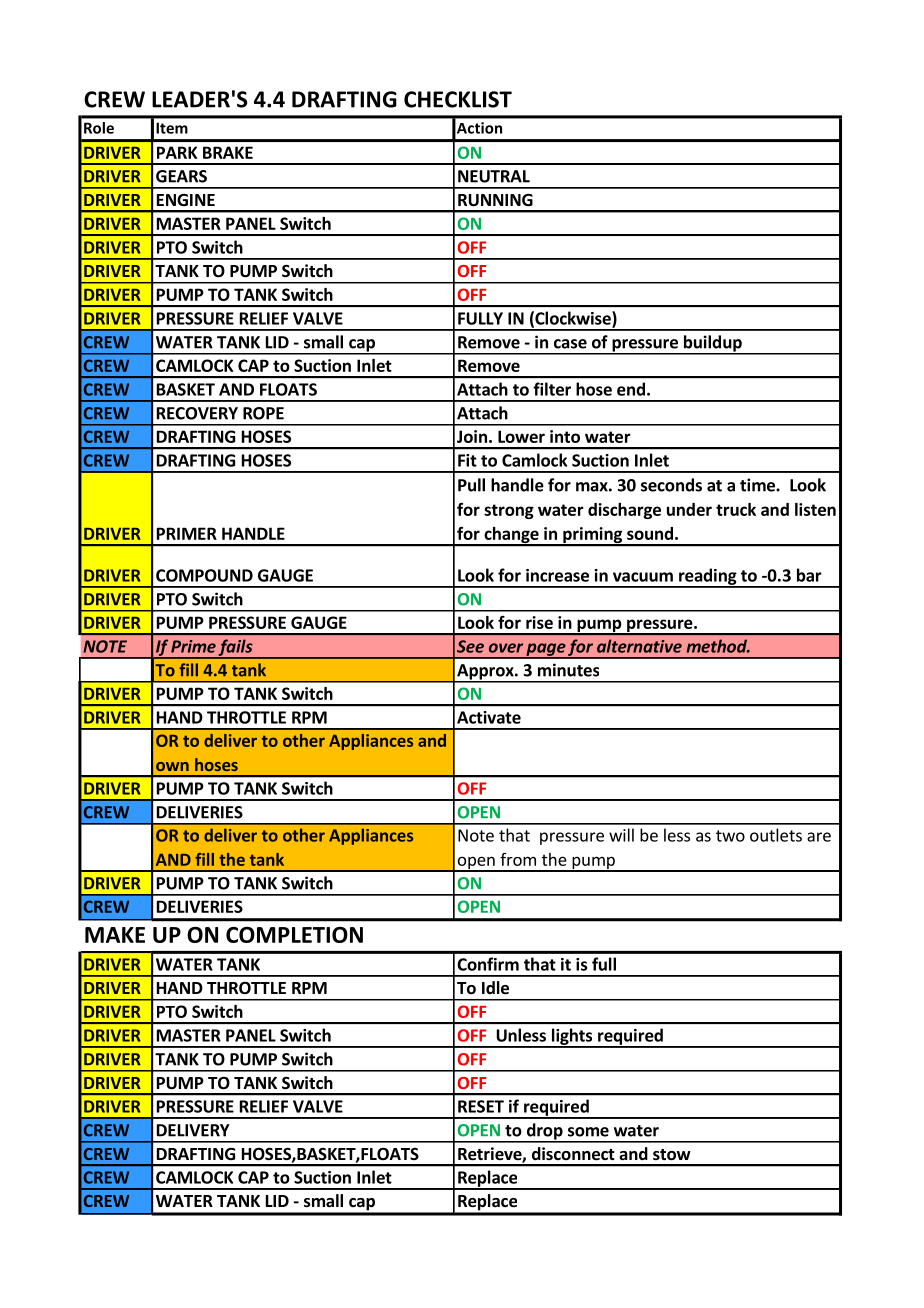  What do you see at coordinates (172, 128) in the screenshot?
I see `Item` at bounding box center [172, 128].
